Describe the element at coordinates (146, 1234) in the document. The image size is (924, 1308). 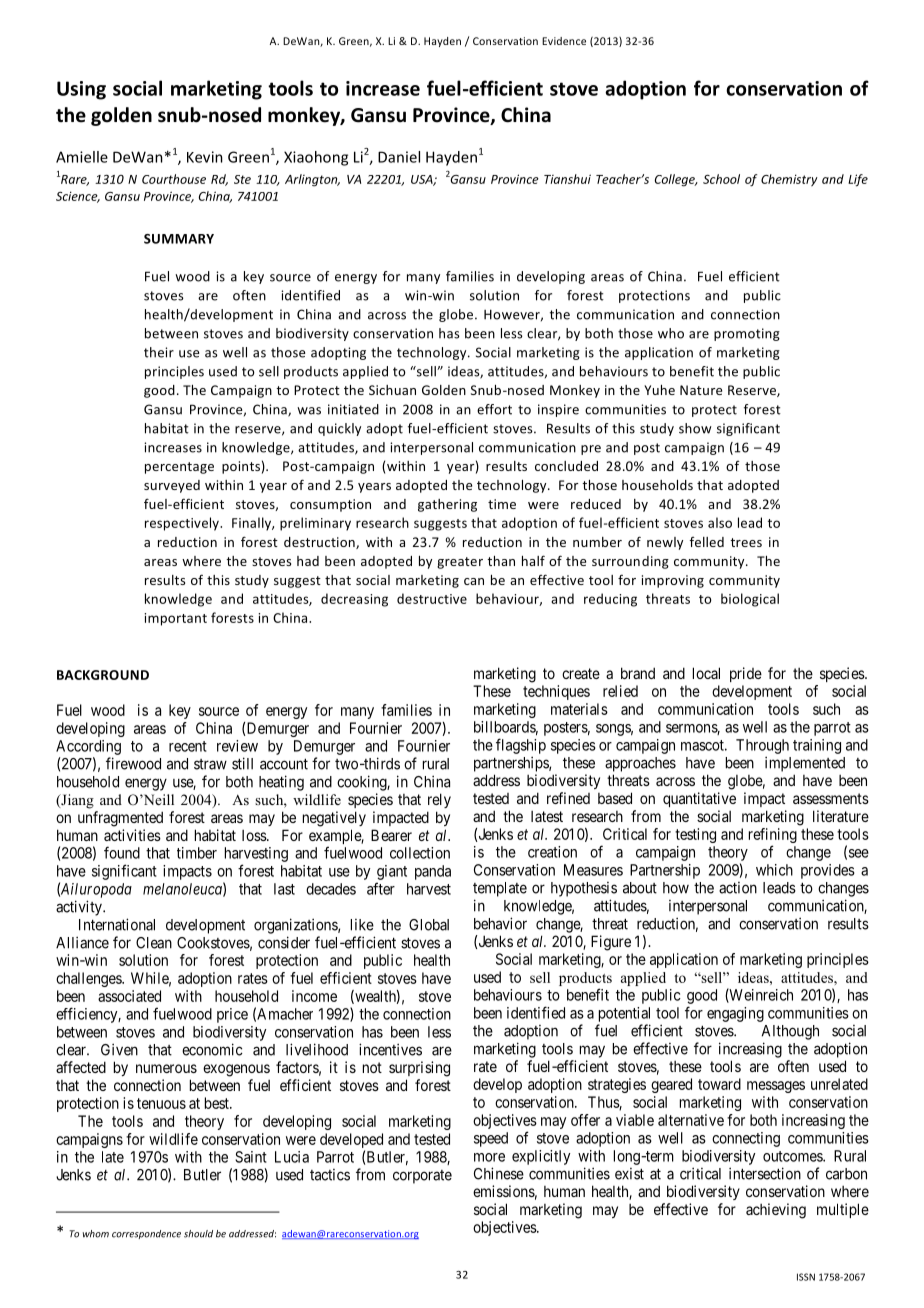
I see `correspondence` at that location.
